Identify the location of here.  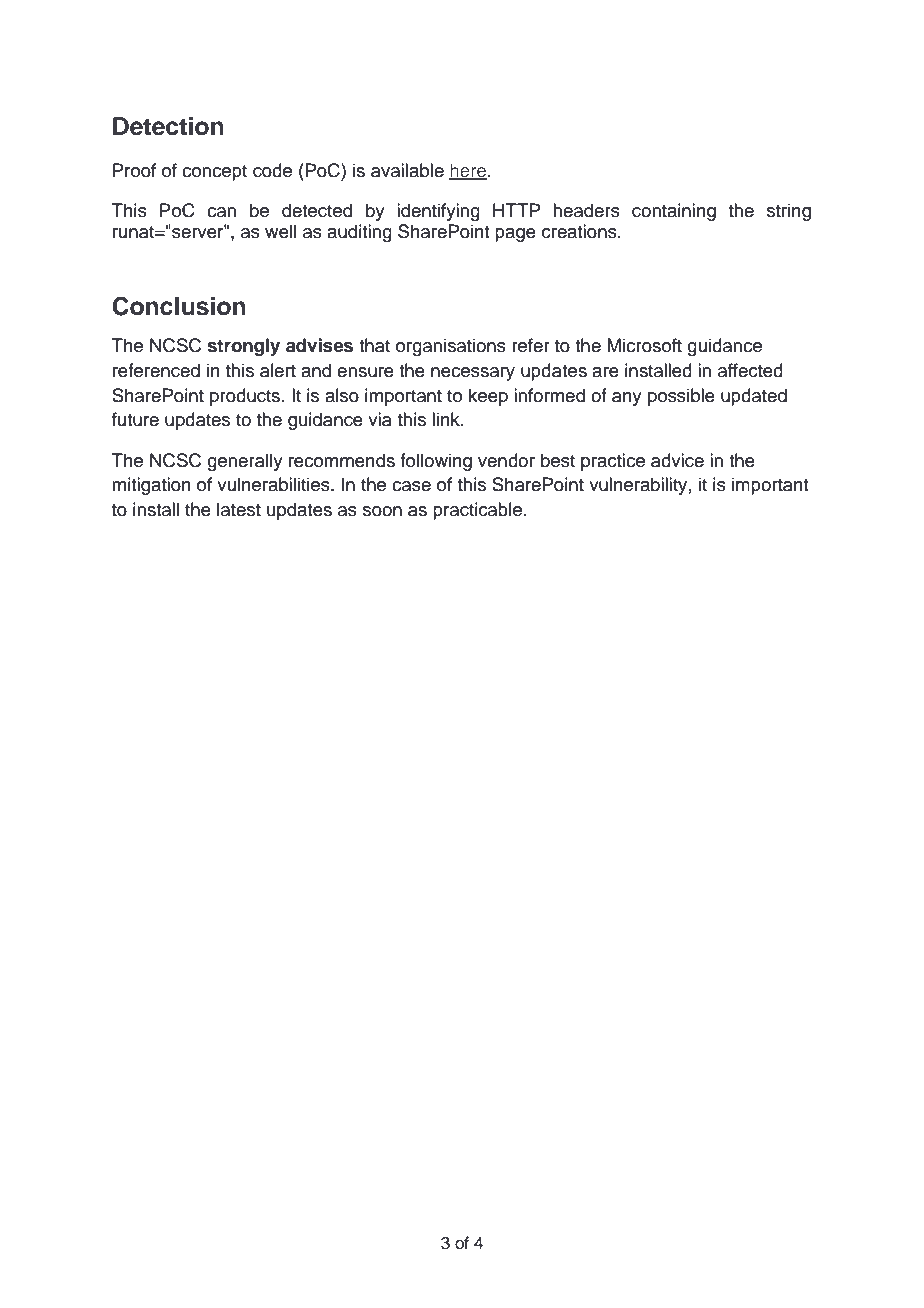
(469, 171).
